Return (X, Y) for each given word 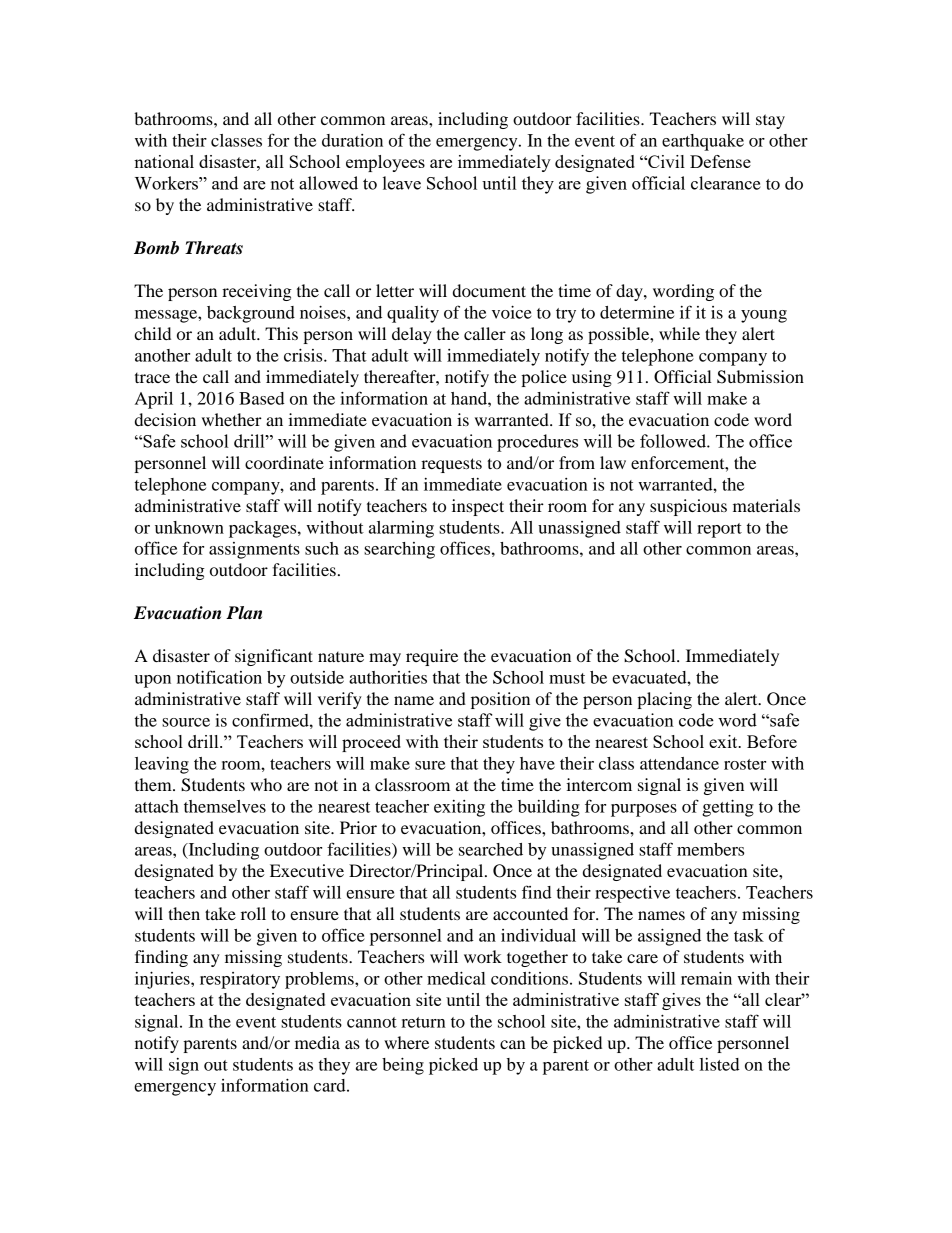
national (164, 161)
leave (402, 183)
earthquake (703, 142)
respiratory (240, 980)
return (423, 1022)
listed (720, 1064)
